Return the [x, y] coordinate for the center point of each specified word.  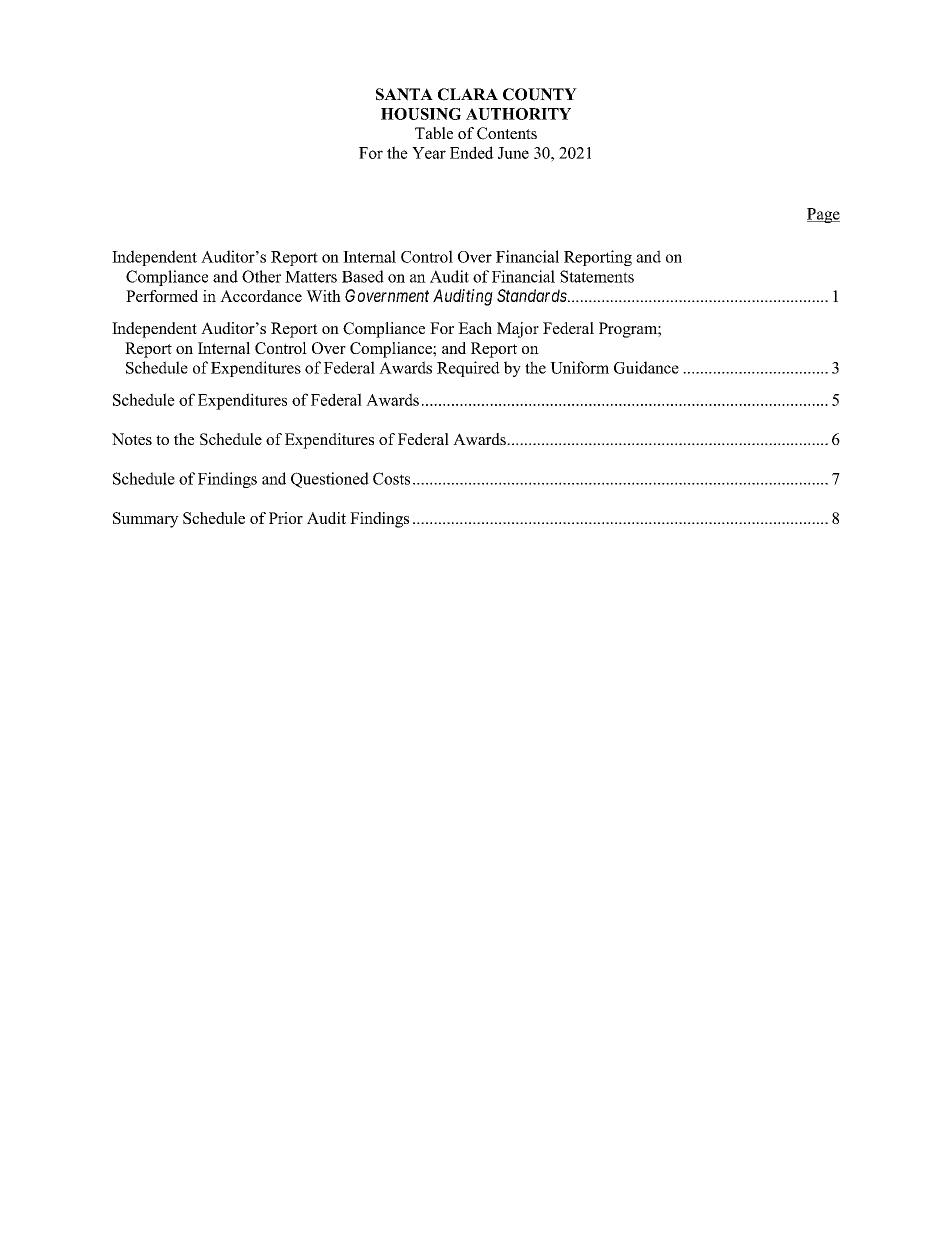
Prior [286, 518]
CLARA [468, 94]
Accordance [261, 296]
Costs [391, 478]
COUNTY [540, 94]
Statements [597, 276]
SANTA [404, 94]
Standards [532, 295]
